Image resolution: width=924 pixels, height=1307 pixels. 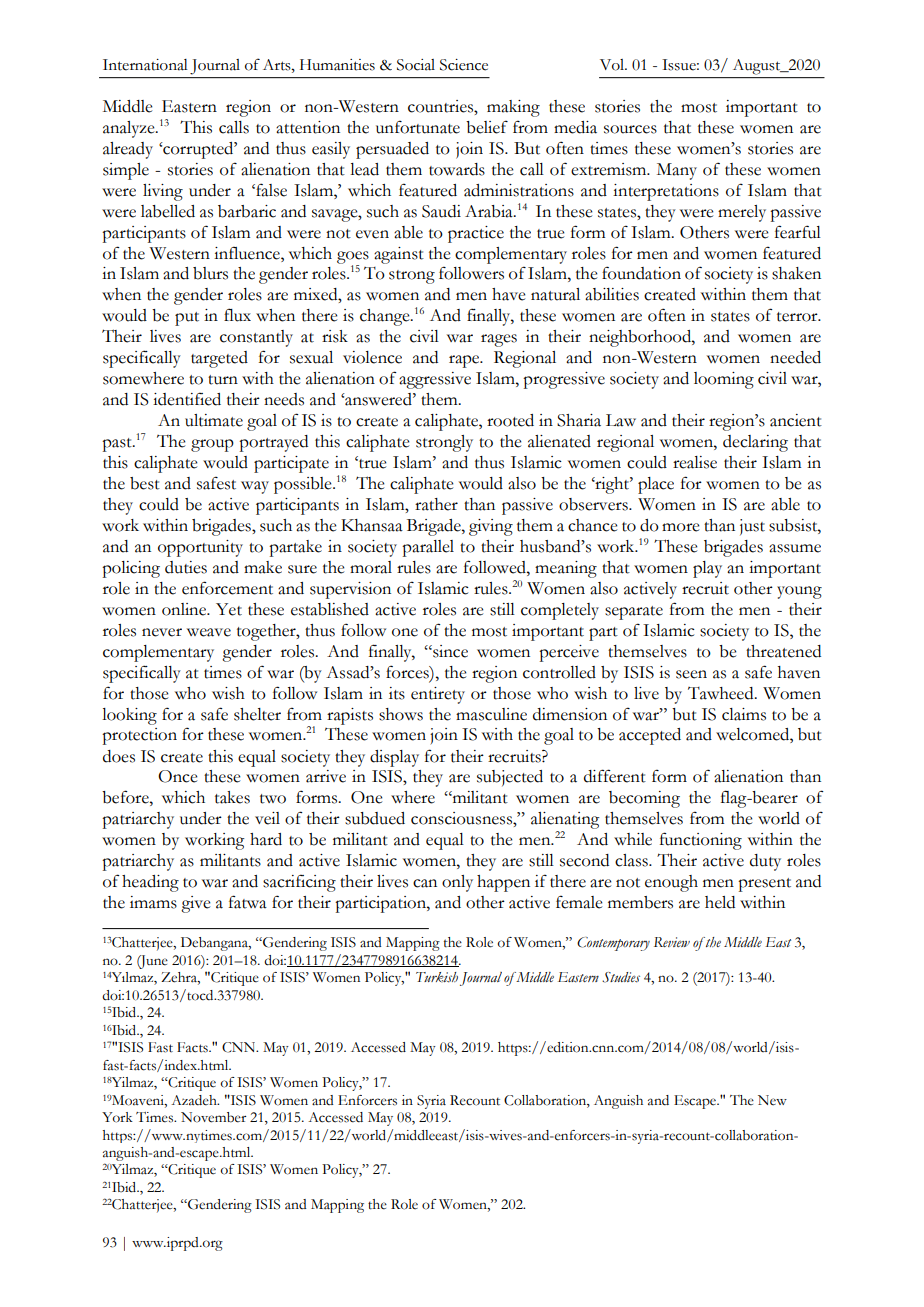 What do you see at coordinates (232, 797) in the screenshot?
I see `takes` at bounding box center [232, 797].
